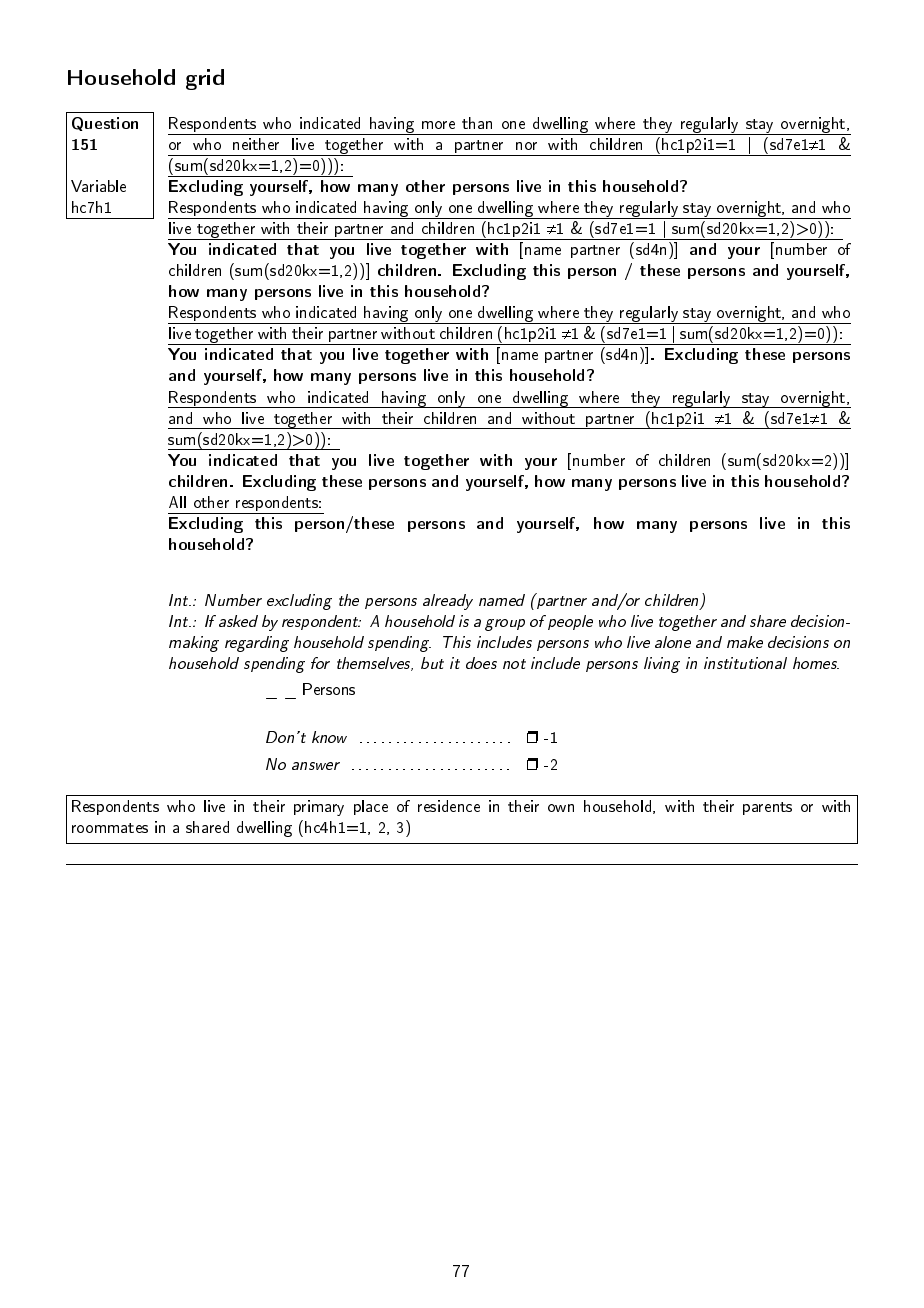  I want to click on All, so click(177, 502).
